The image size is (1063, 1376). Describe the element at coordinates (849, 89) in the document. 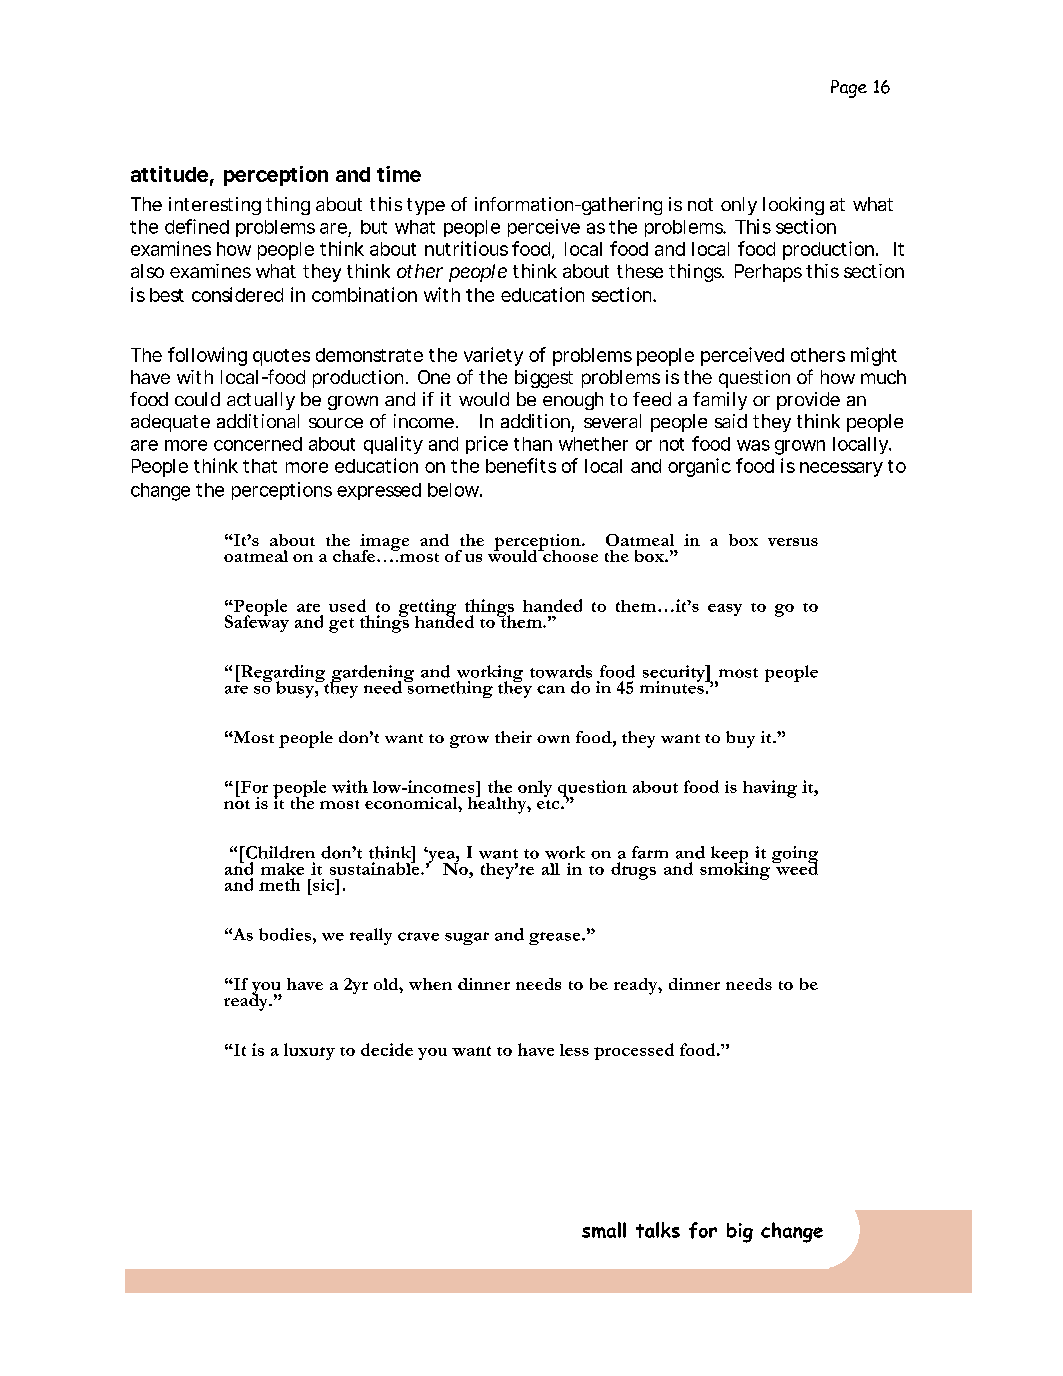

I see `Page` at that location.
